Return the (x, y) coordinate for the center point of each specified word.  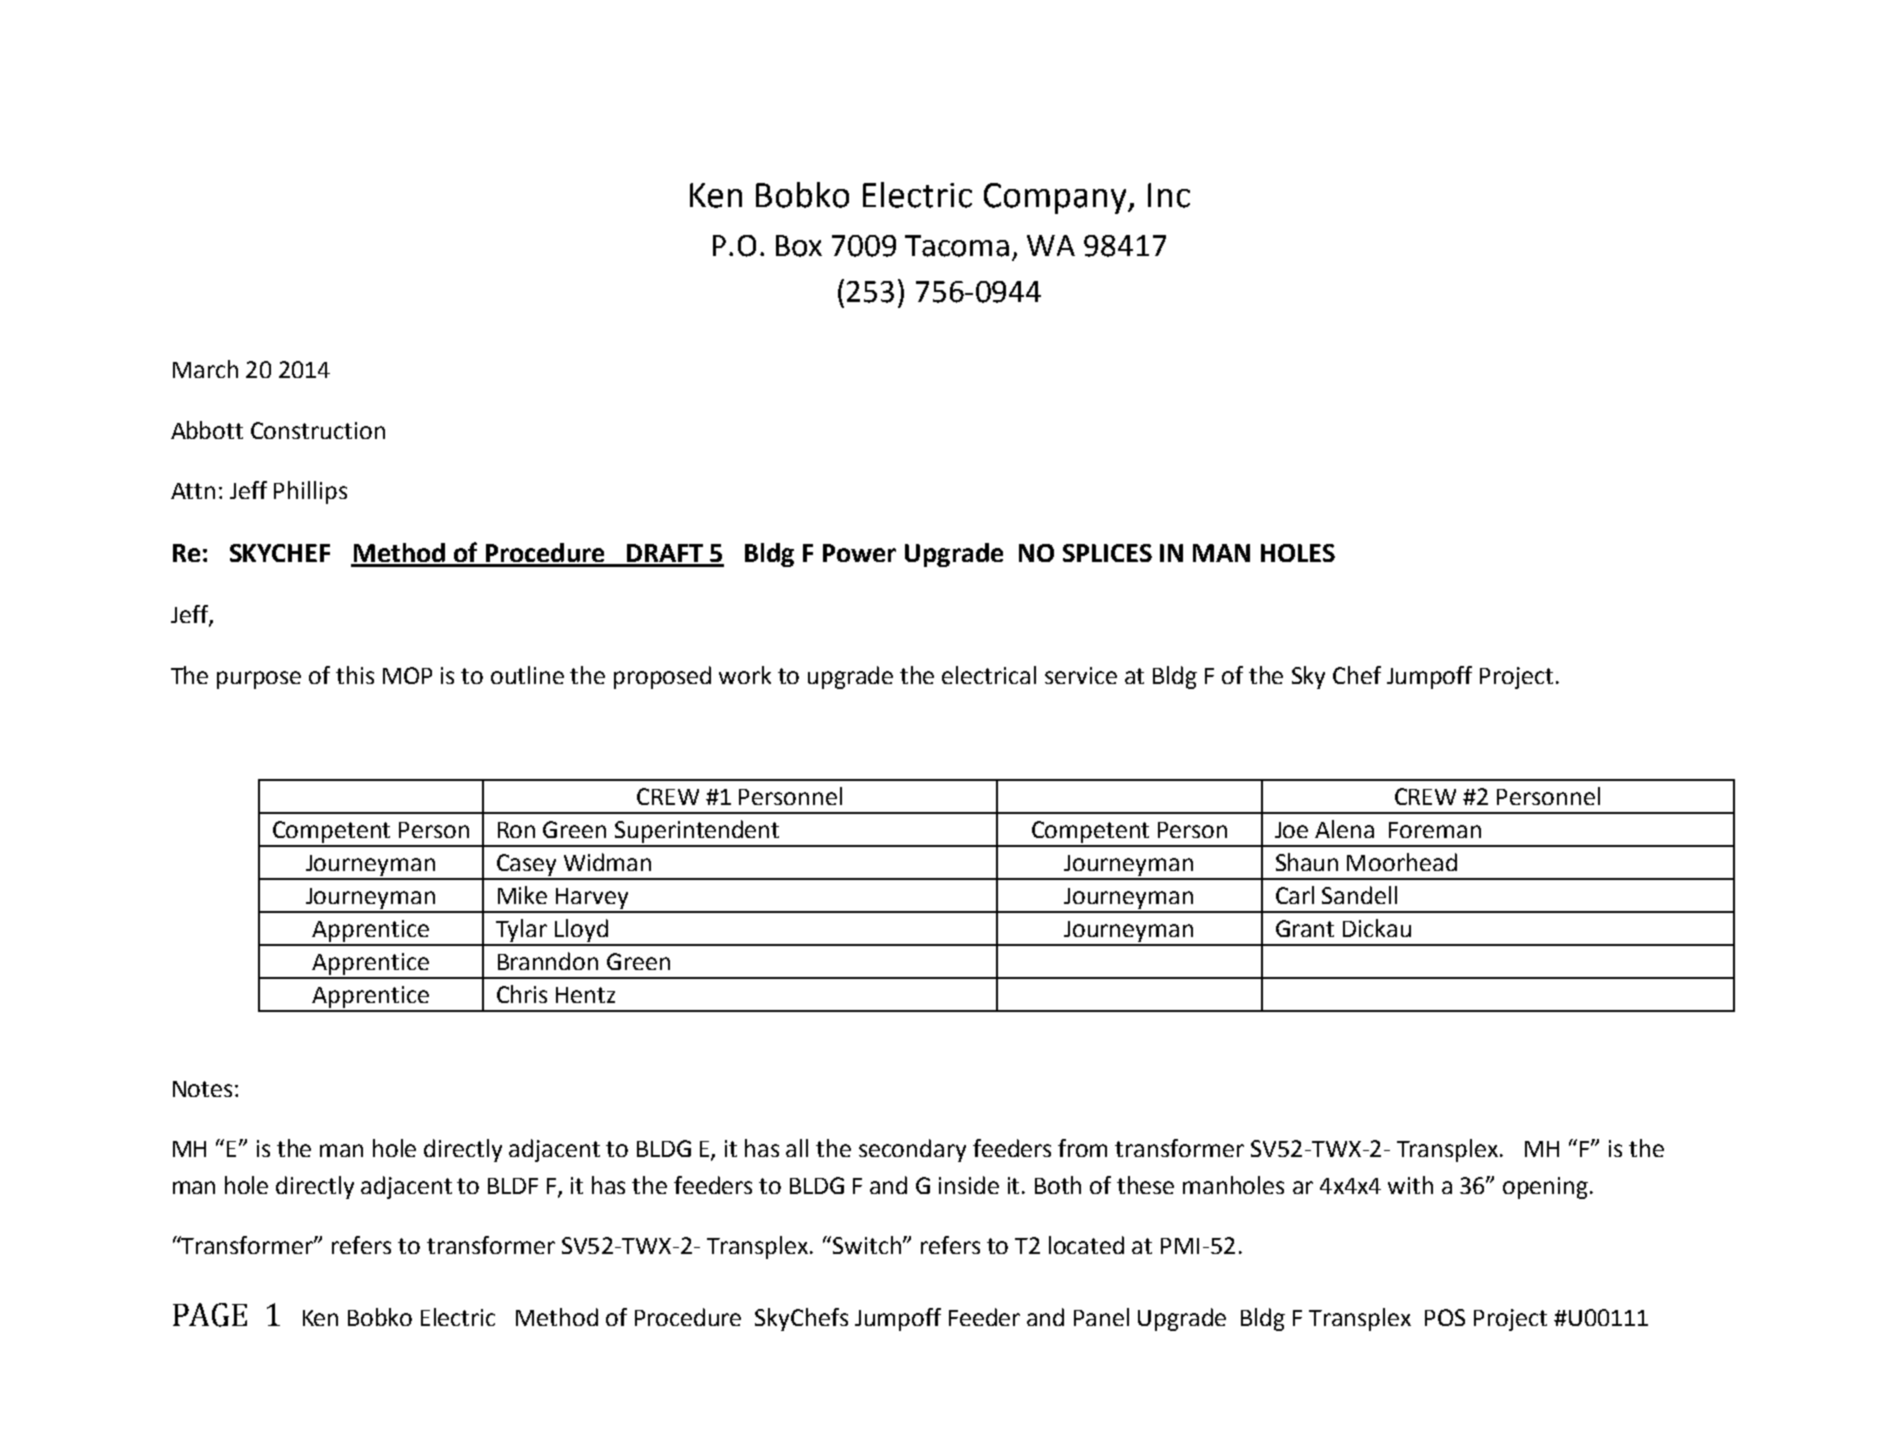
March (205, 369)
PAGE (210, 1315)
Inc (1169, 195)
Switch (867, 1245)
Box (799, 246)
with (1410, 1185)
